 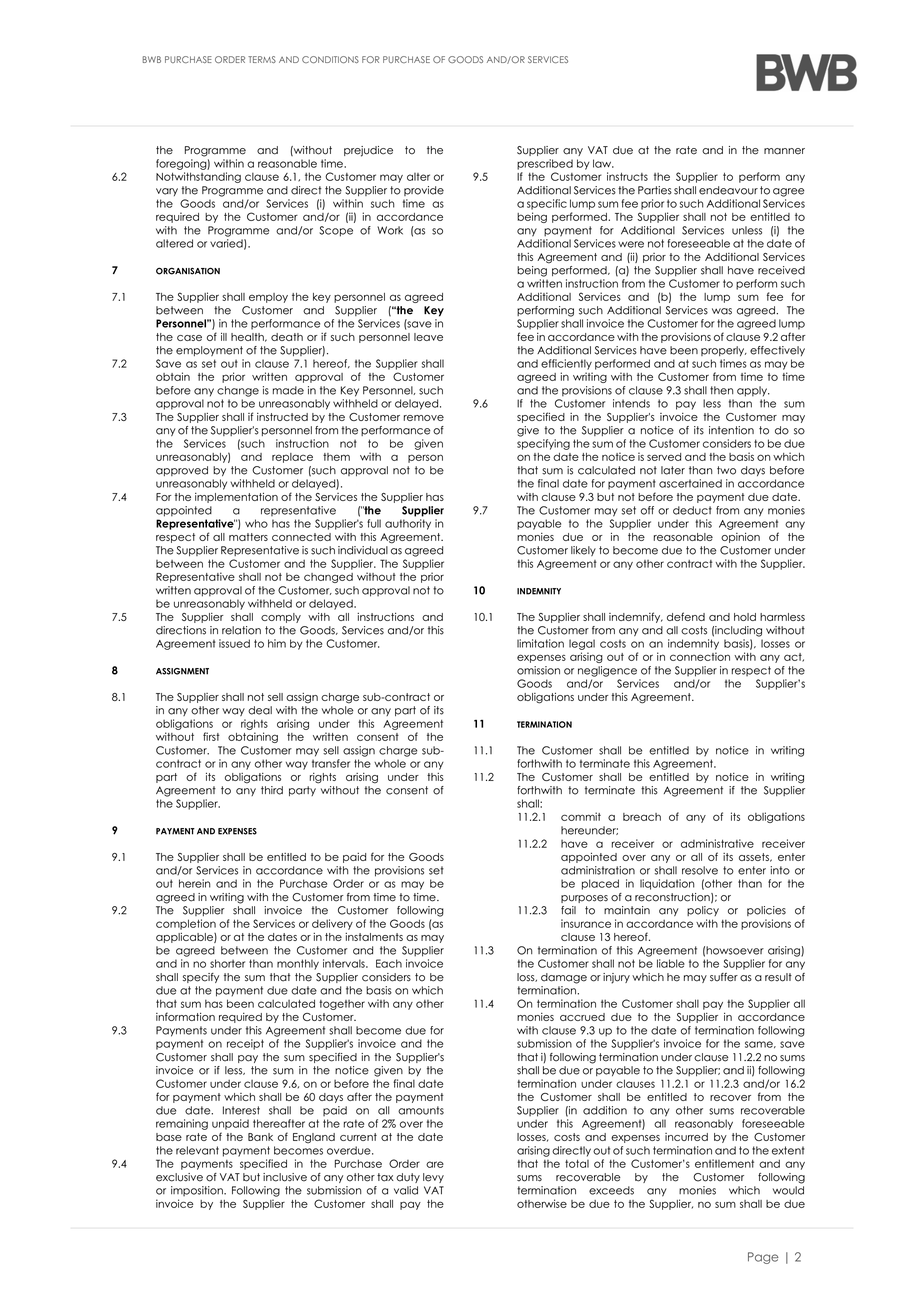 What do you see at coordinates (726, 470) in the screenshot?
I see `two` at bounding box center [726, 470].
